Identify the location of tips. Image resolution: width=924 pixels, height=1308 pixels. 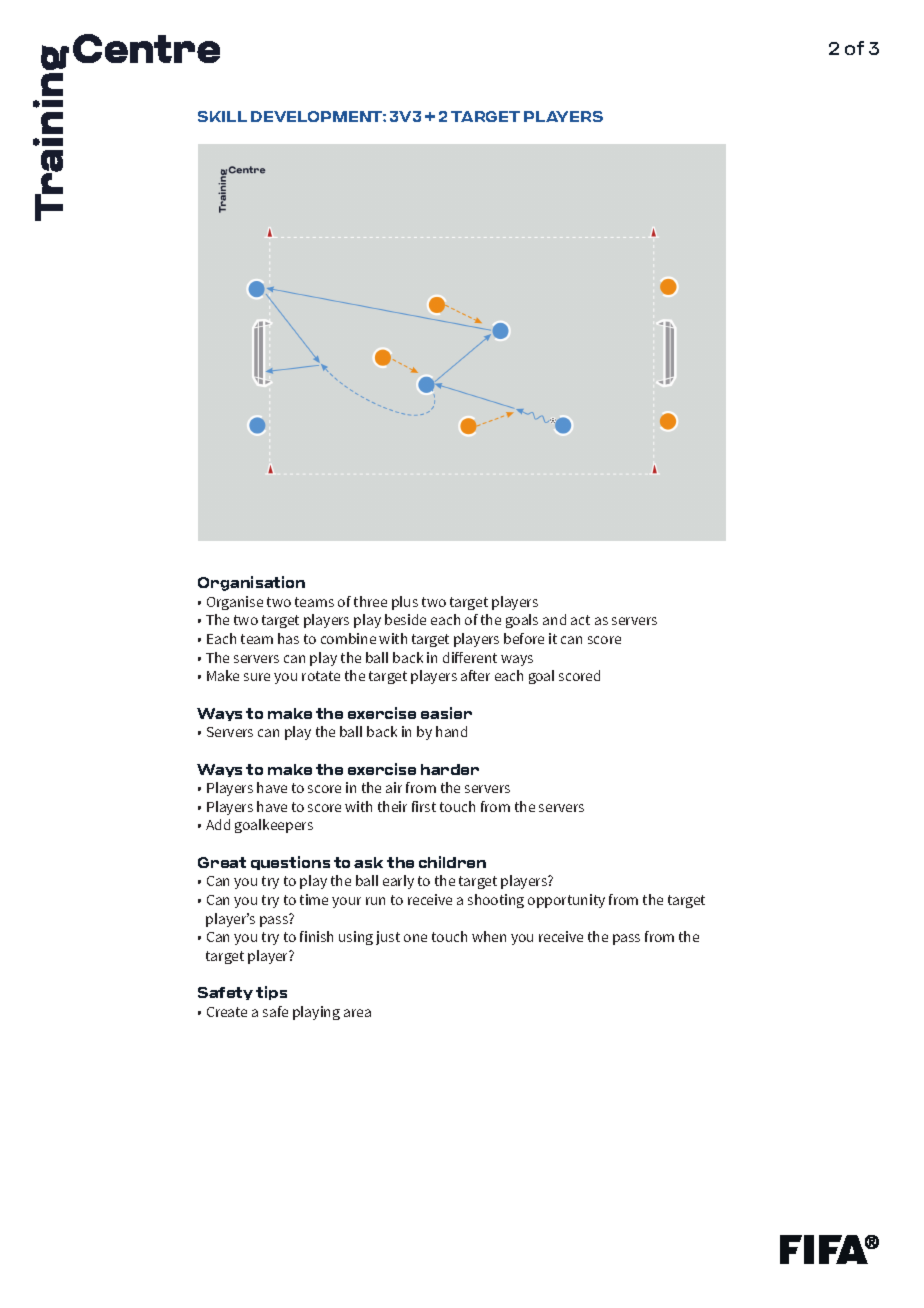
(271, 993).
